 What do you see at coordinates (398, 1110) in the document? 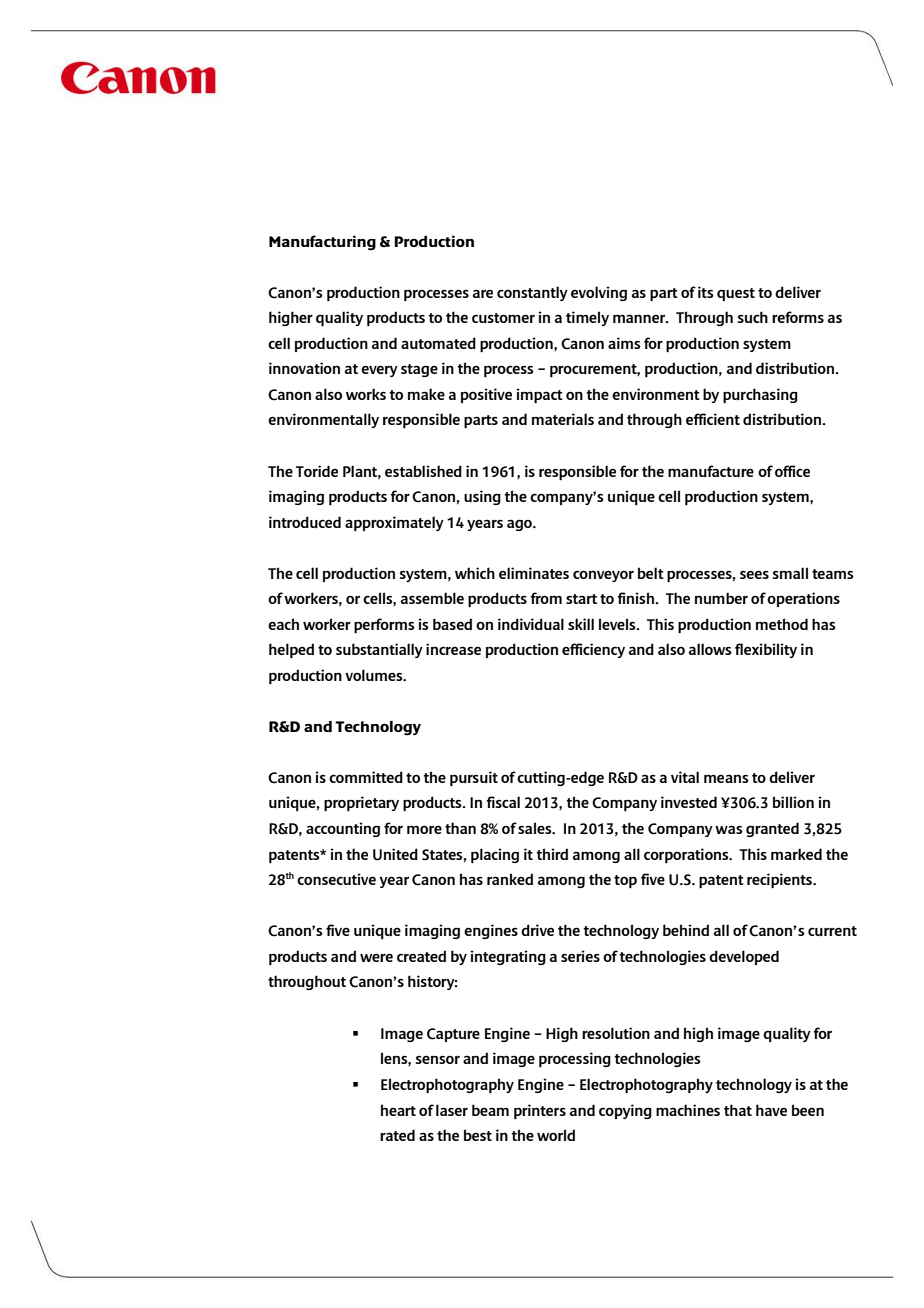
I see `heart` at bounding box center [398, 1110].
